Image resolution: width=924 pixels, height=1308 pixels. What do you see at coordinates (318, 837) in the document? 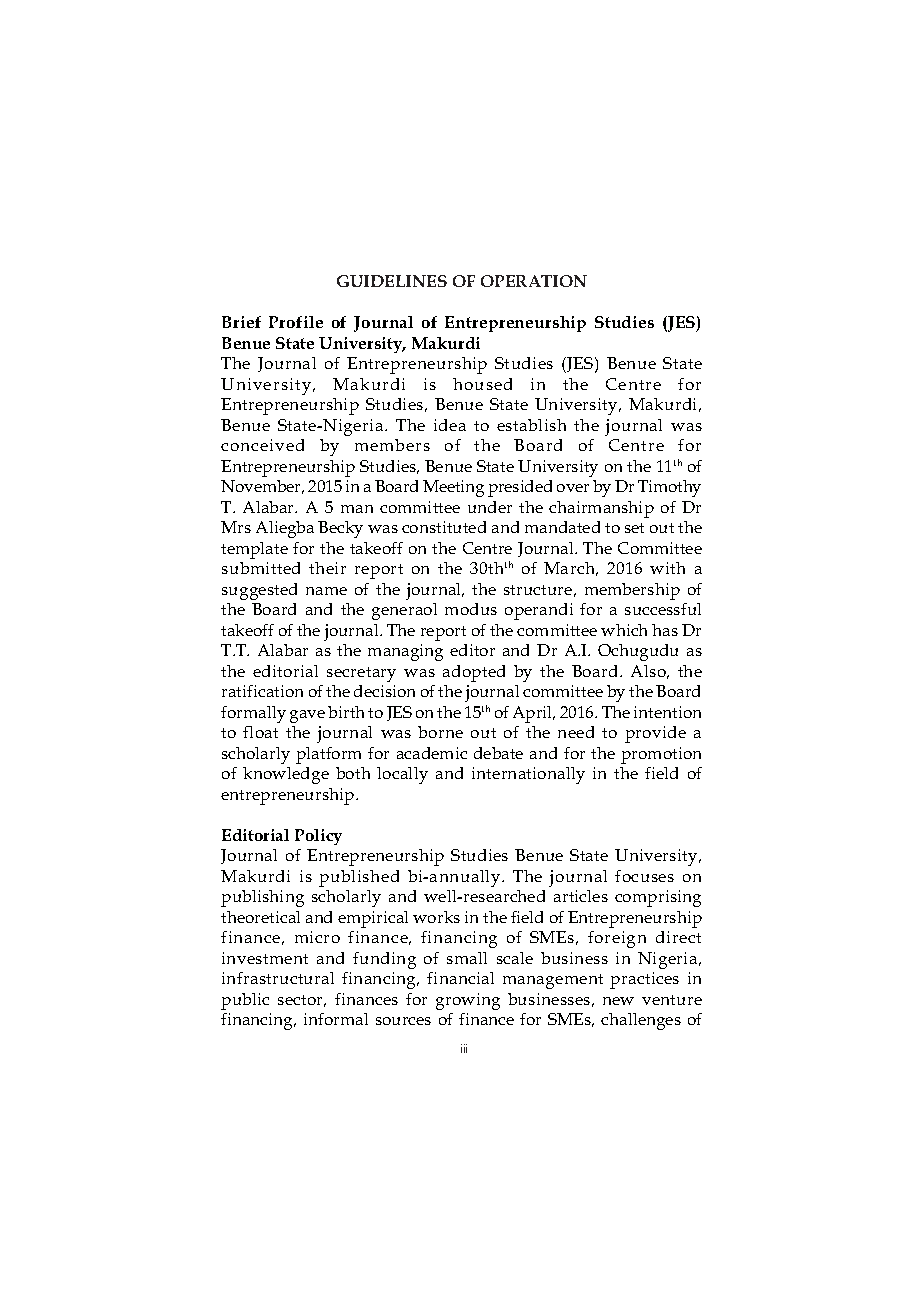
I see `Policy` at bounding box center [318, 837].
